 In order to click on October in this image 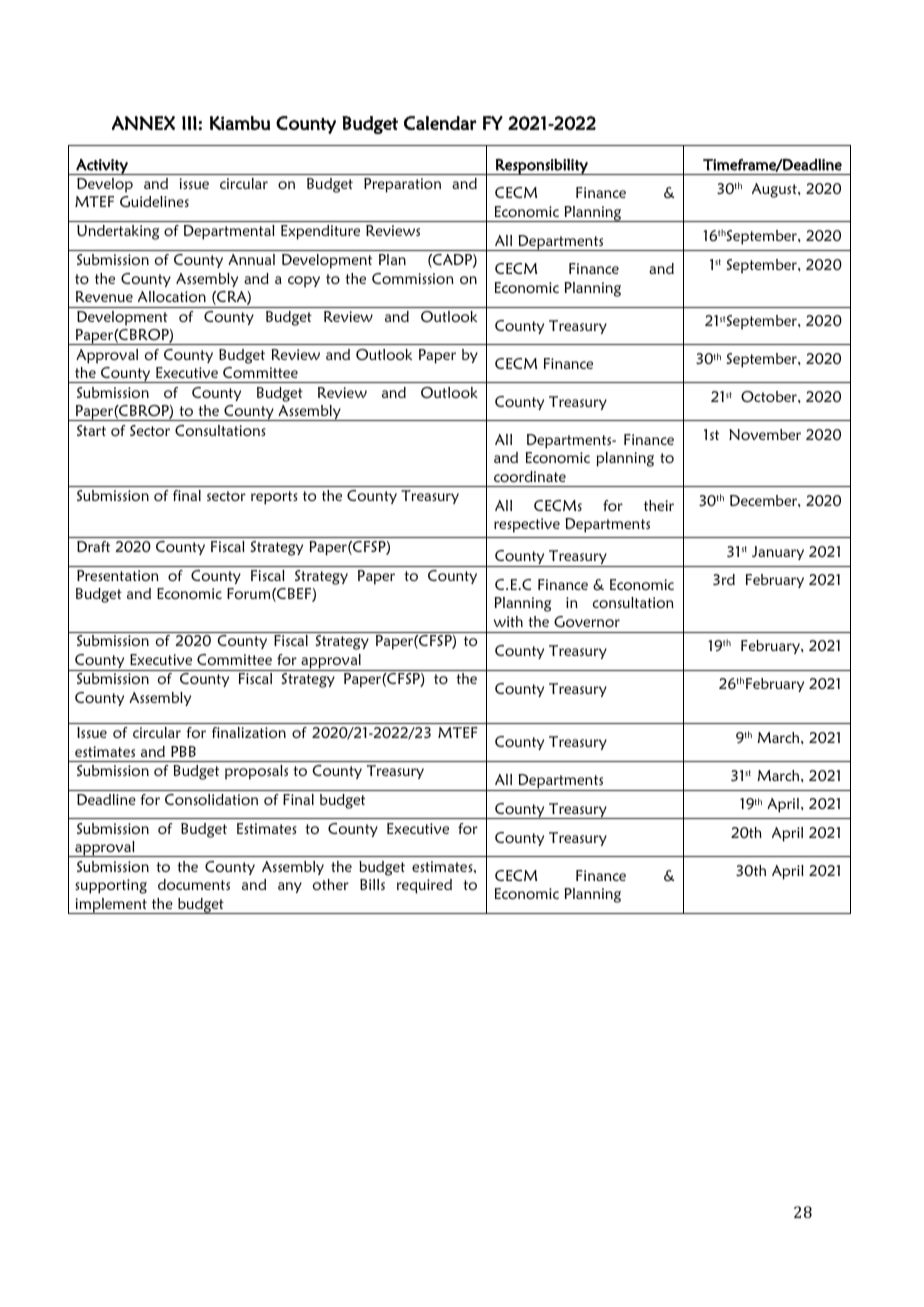, I will do `click(770, 396)`.
